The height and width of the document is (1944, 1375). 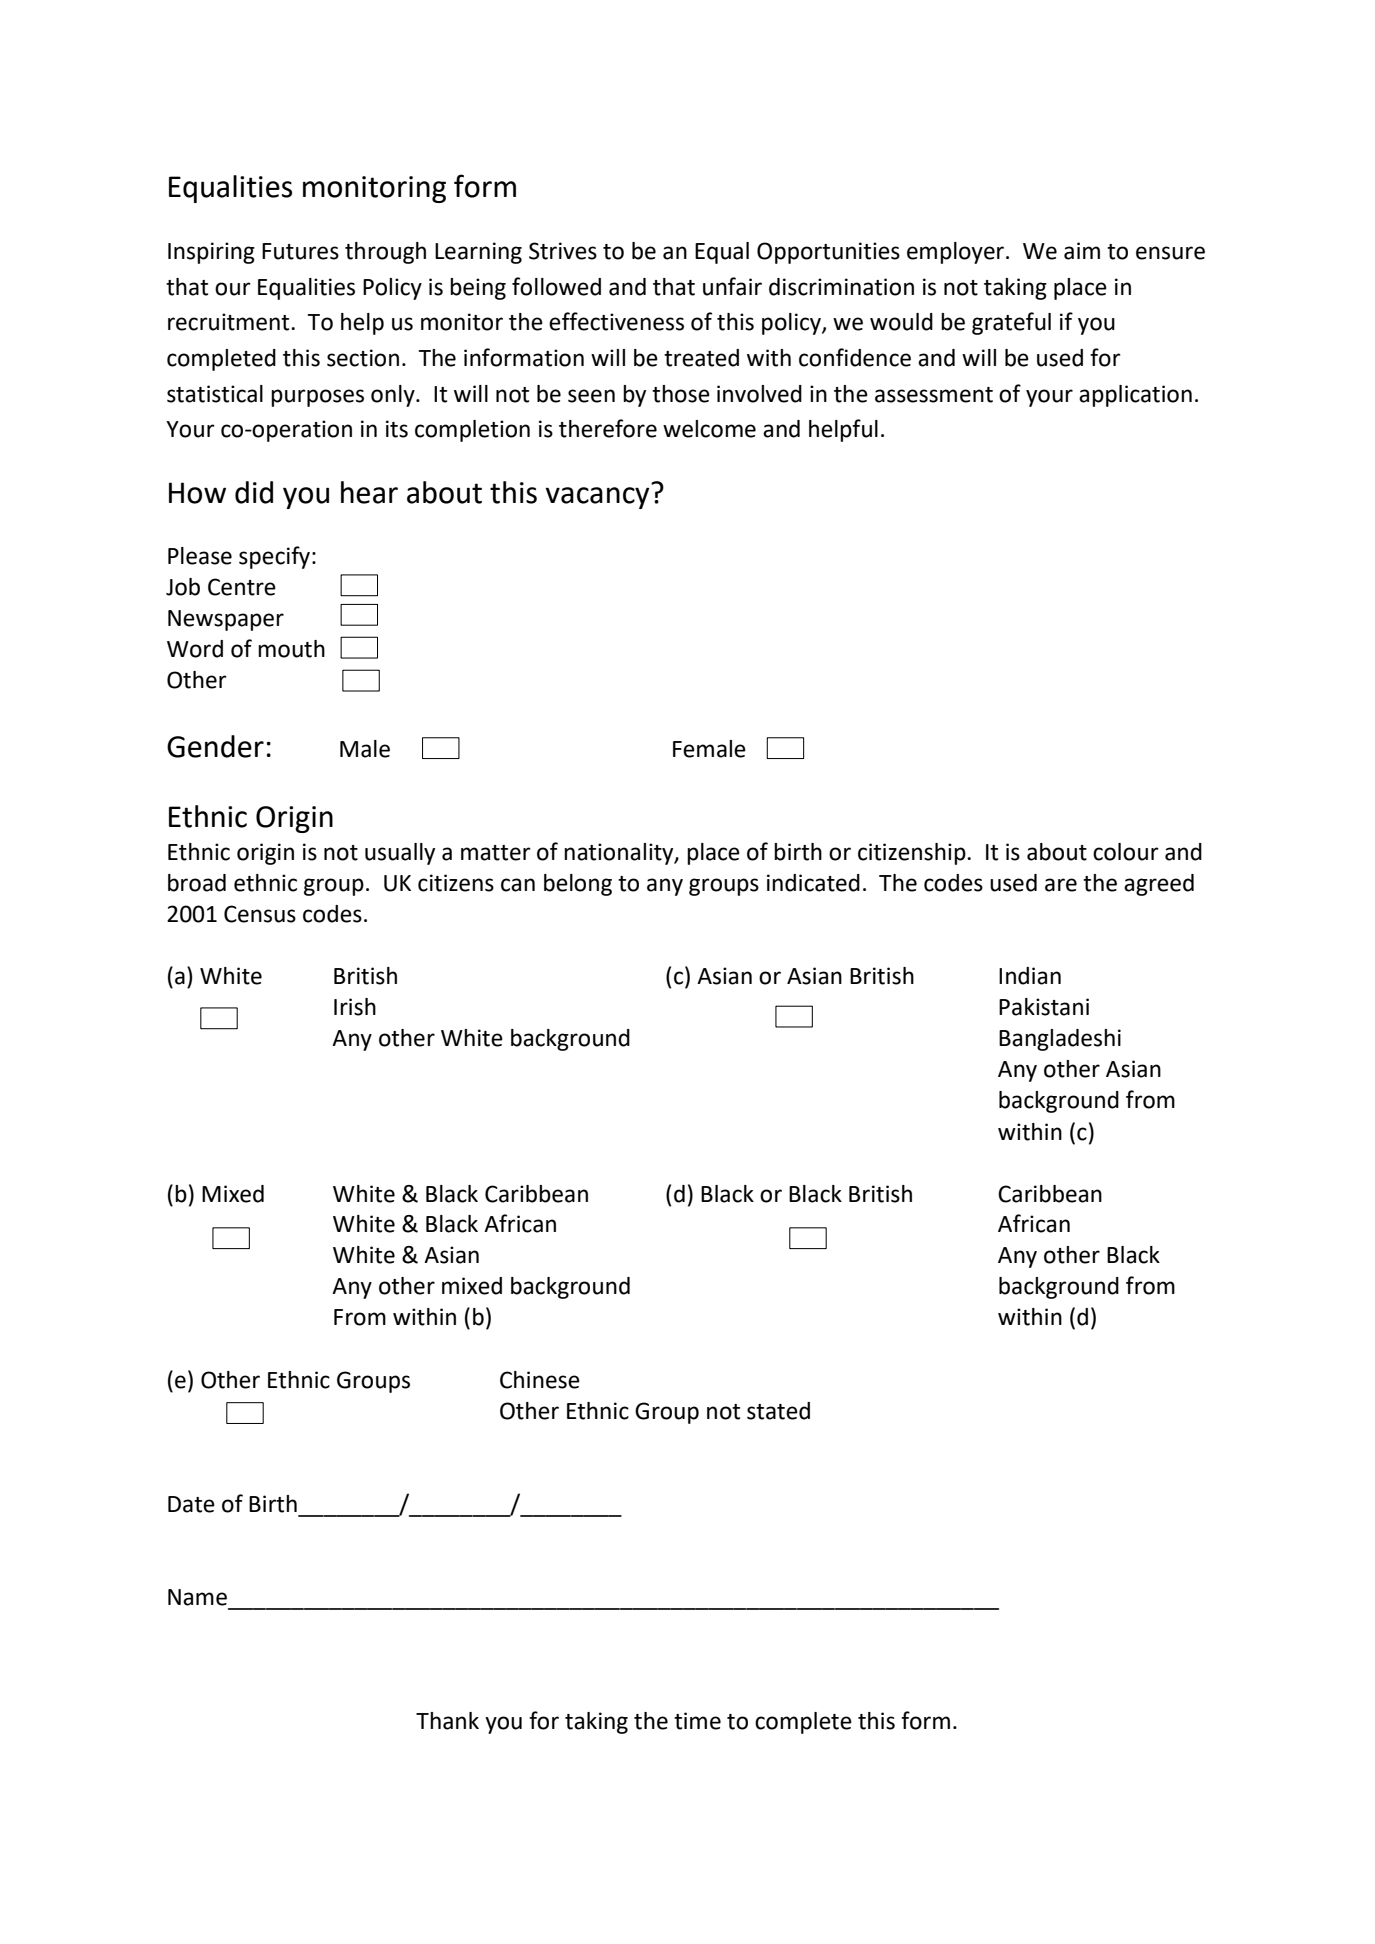 I want to click on unfair, so click(x=732, y=286).
